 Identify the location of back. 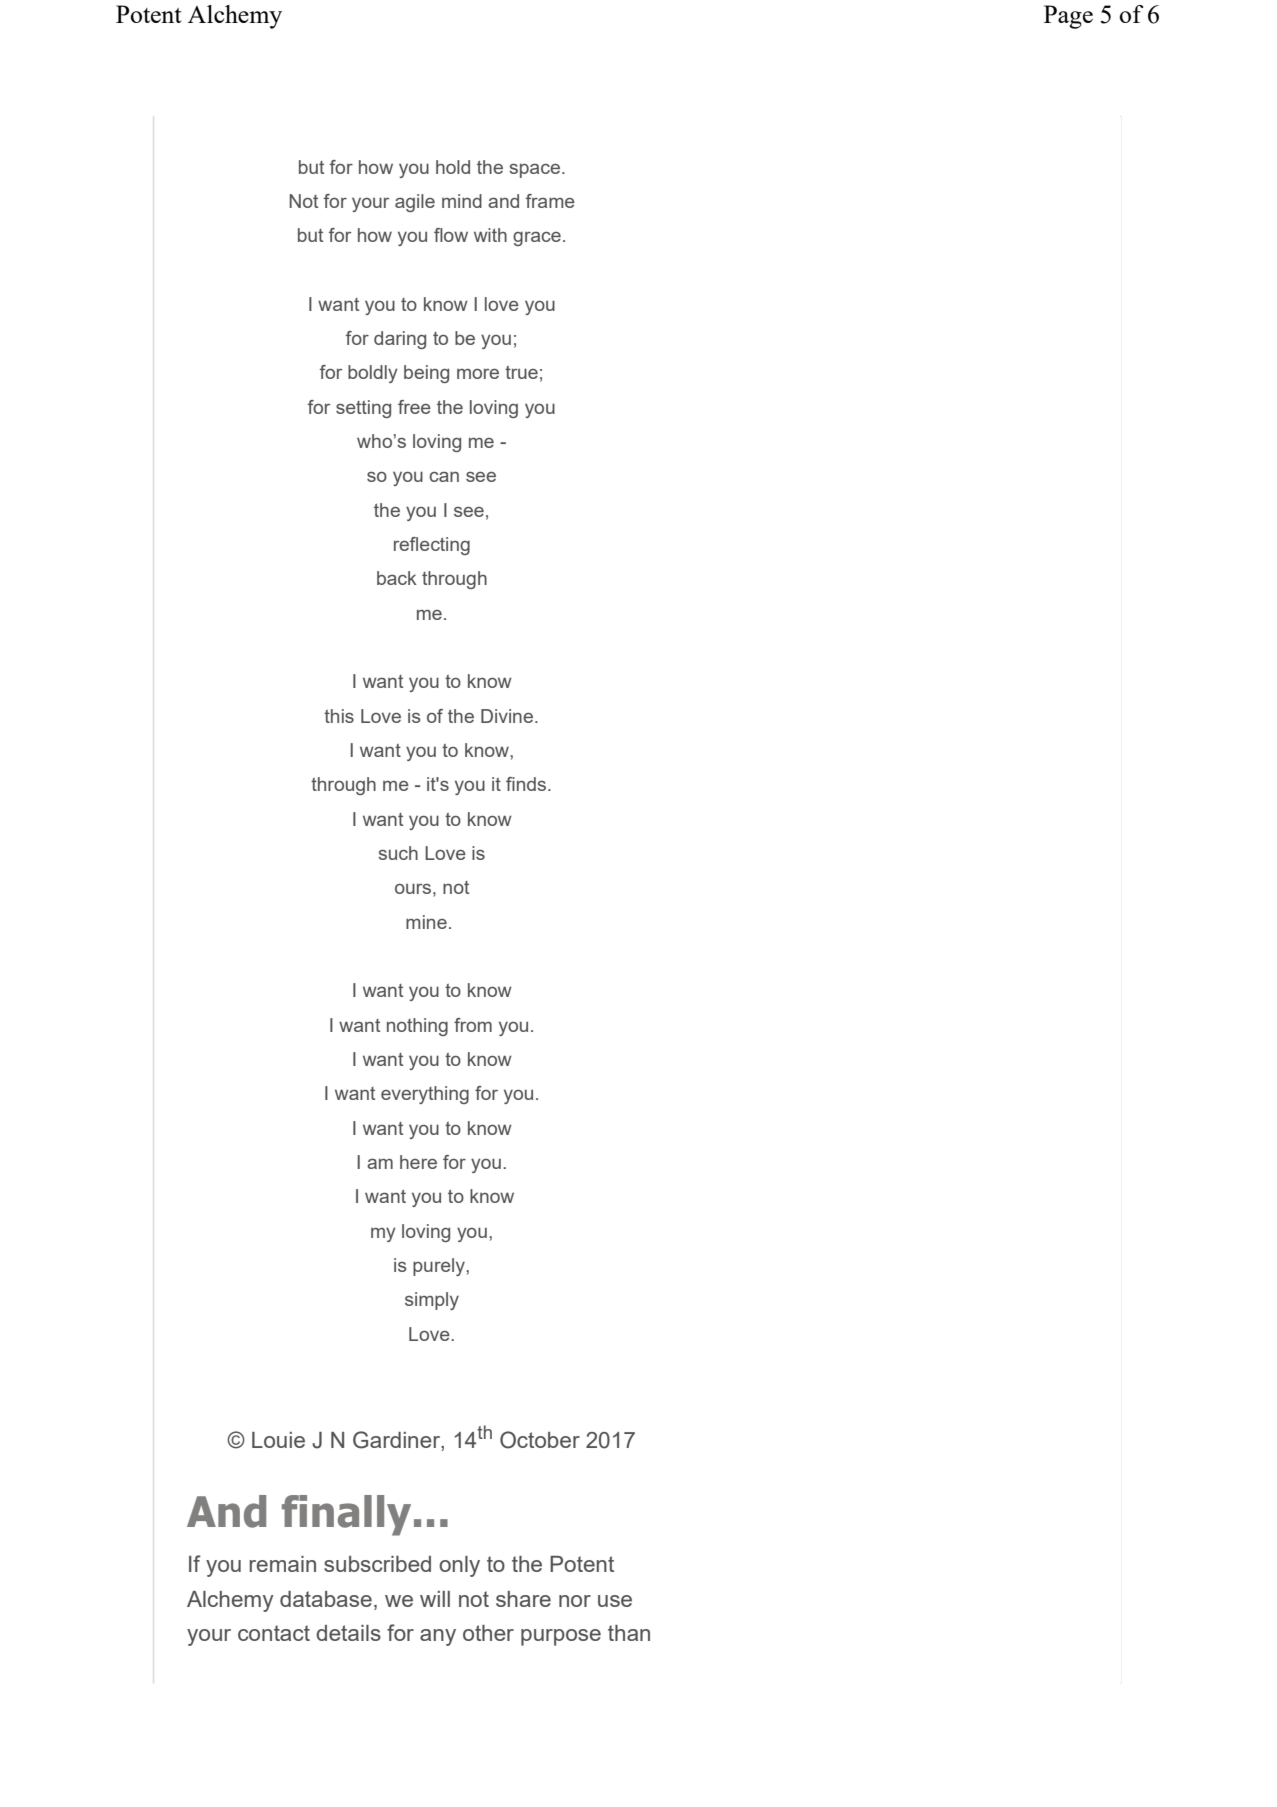
(397, 578).
